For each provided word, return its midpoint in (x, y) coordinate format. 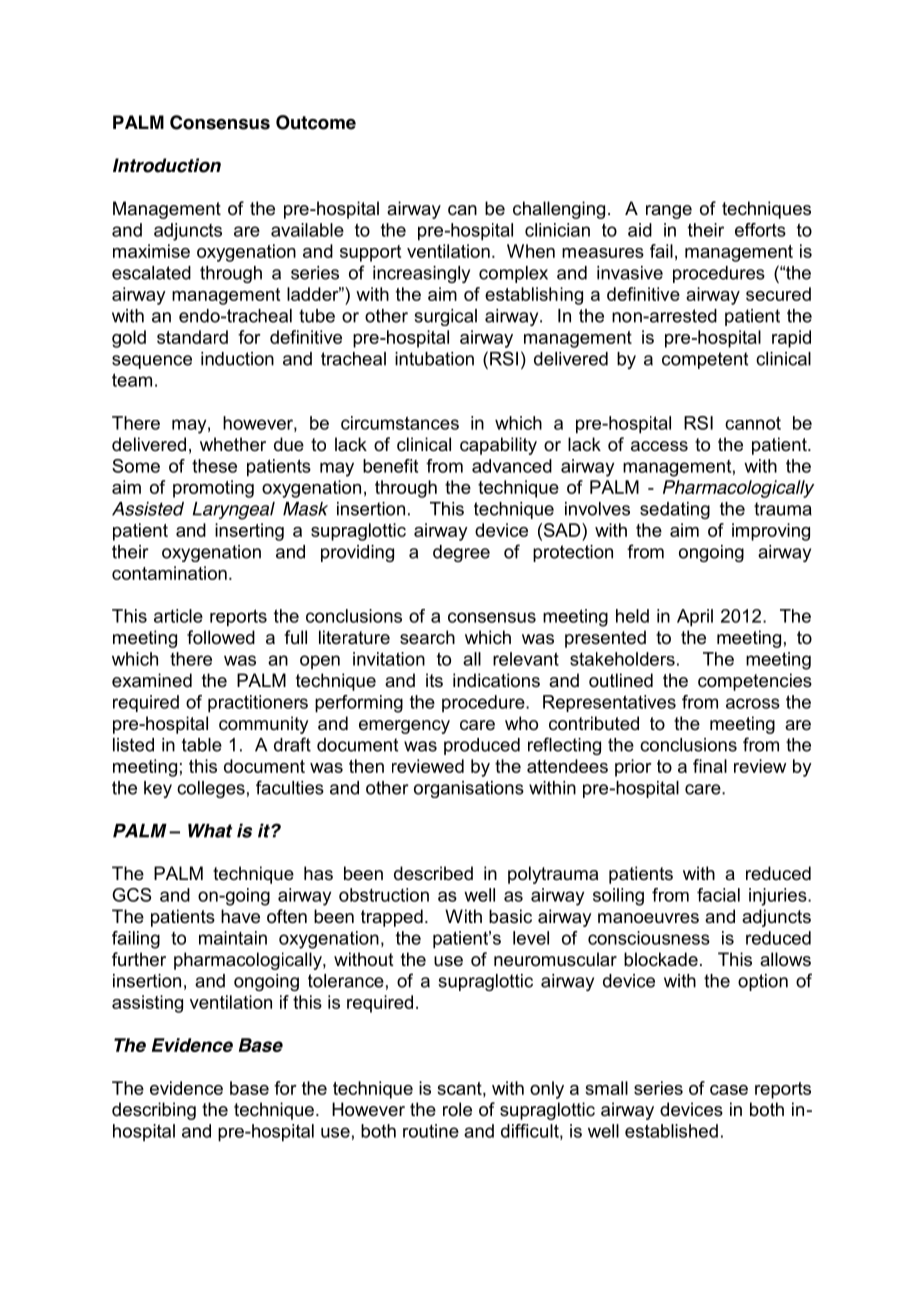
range (669, 212)
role (457, 1109)
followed (221, 637)
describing (154, 1111)
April (695, 618)
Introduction (167, 165)
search (427, 637)
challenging (559, 210)
